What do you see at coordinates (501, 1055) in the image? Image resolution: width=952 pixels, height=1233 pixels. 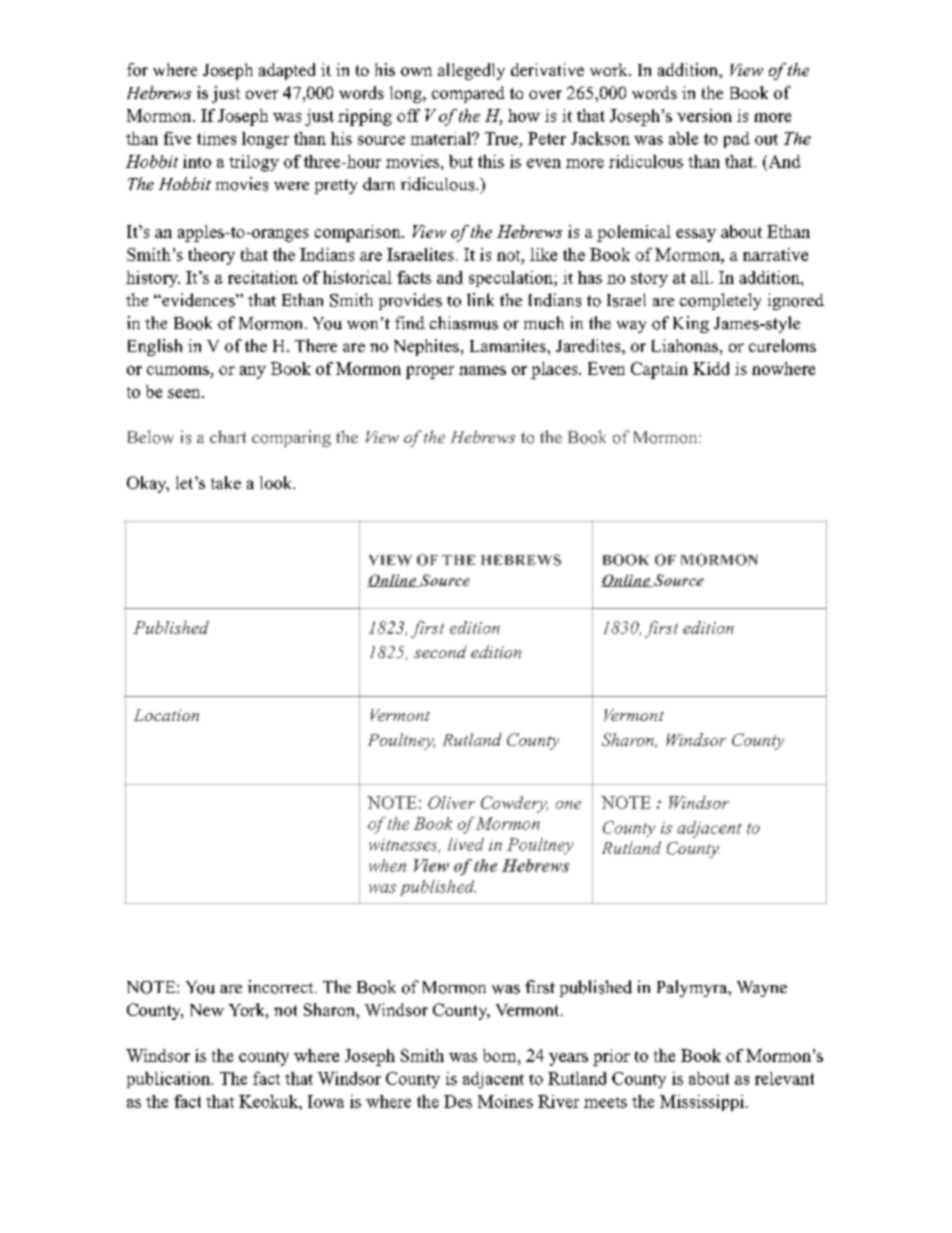 I see `born` at bounding box center [501, 1055].
